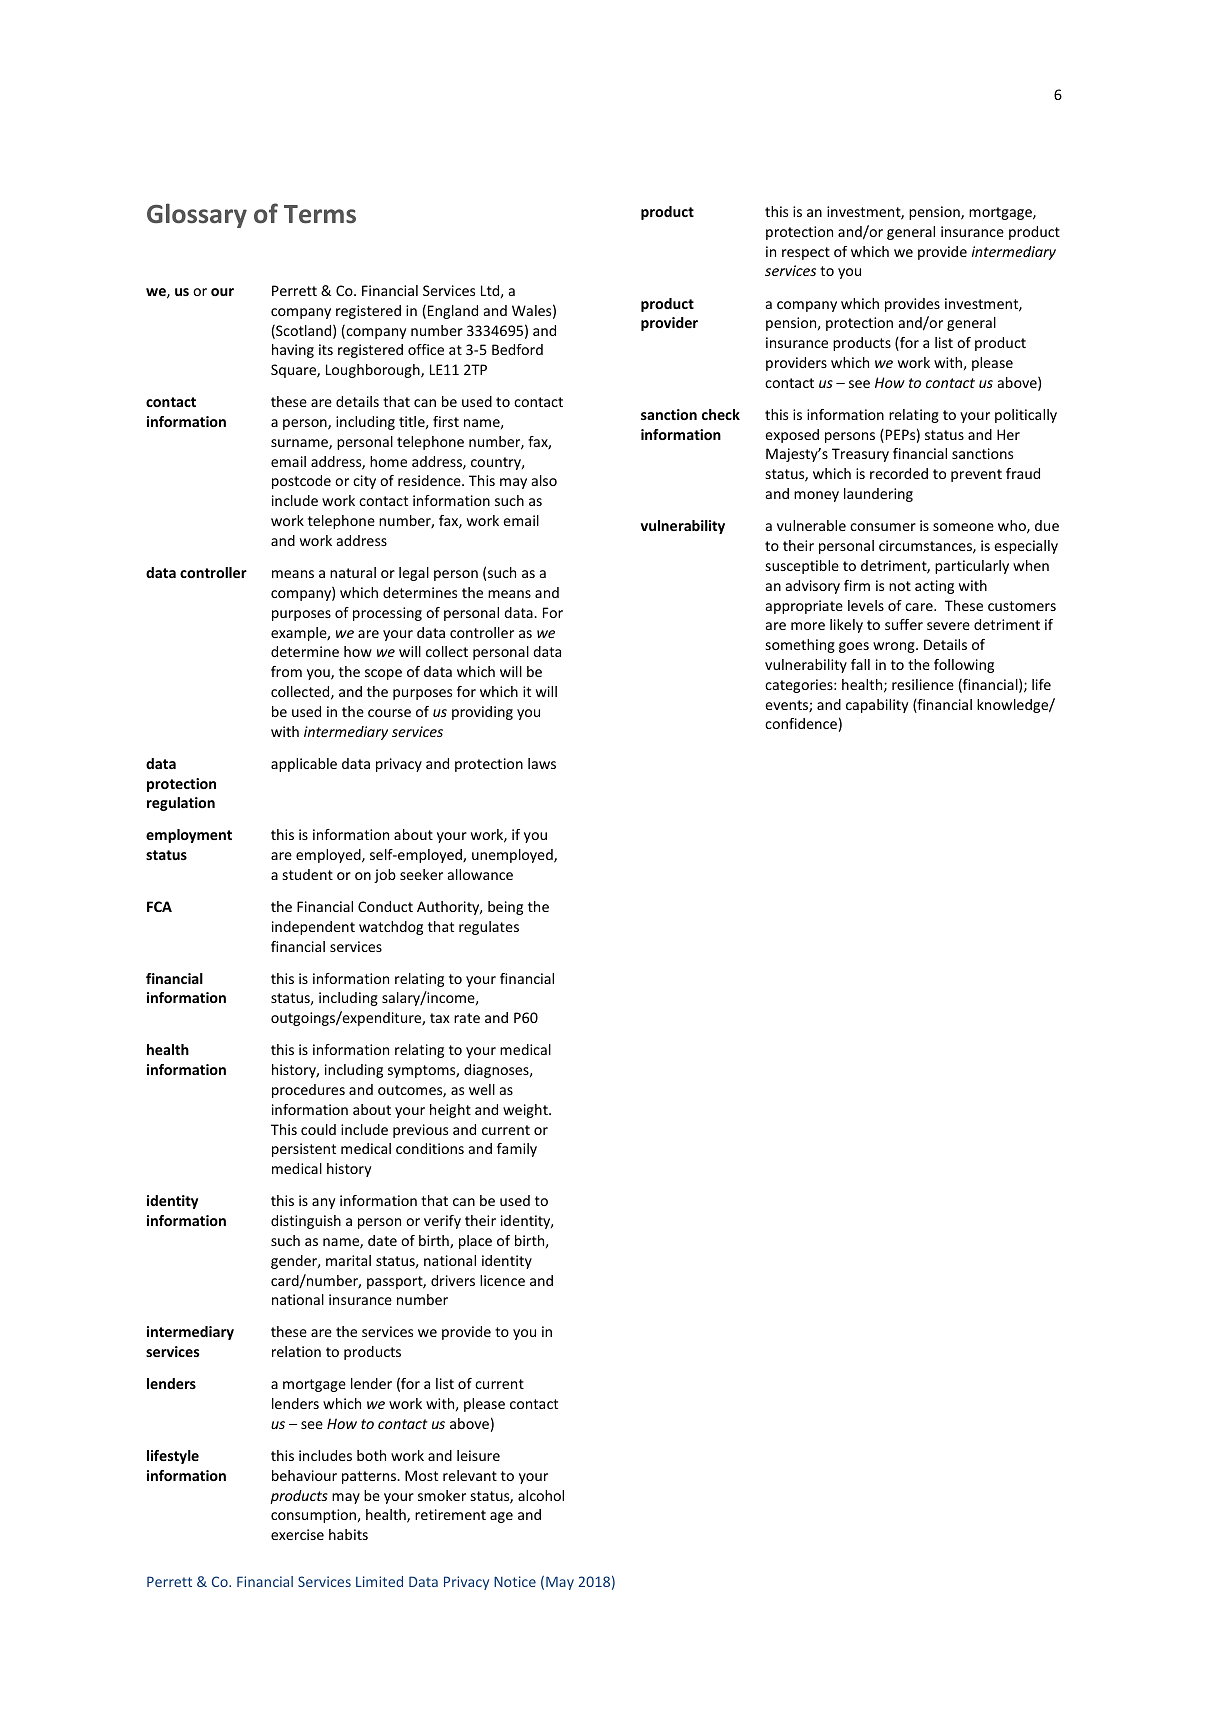 The width and height of the document is (1208, 1709). I want to click on Terms, so click(320, 214).
